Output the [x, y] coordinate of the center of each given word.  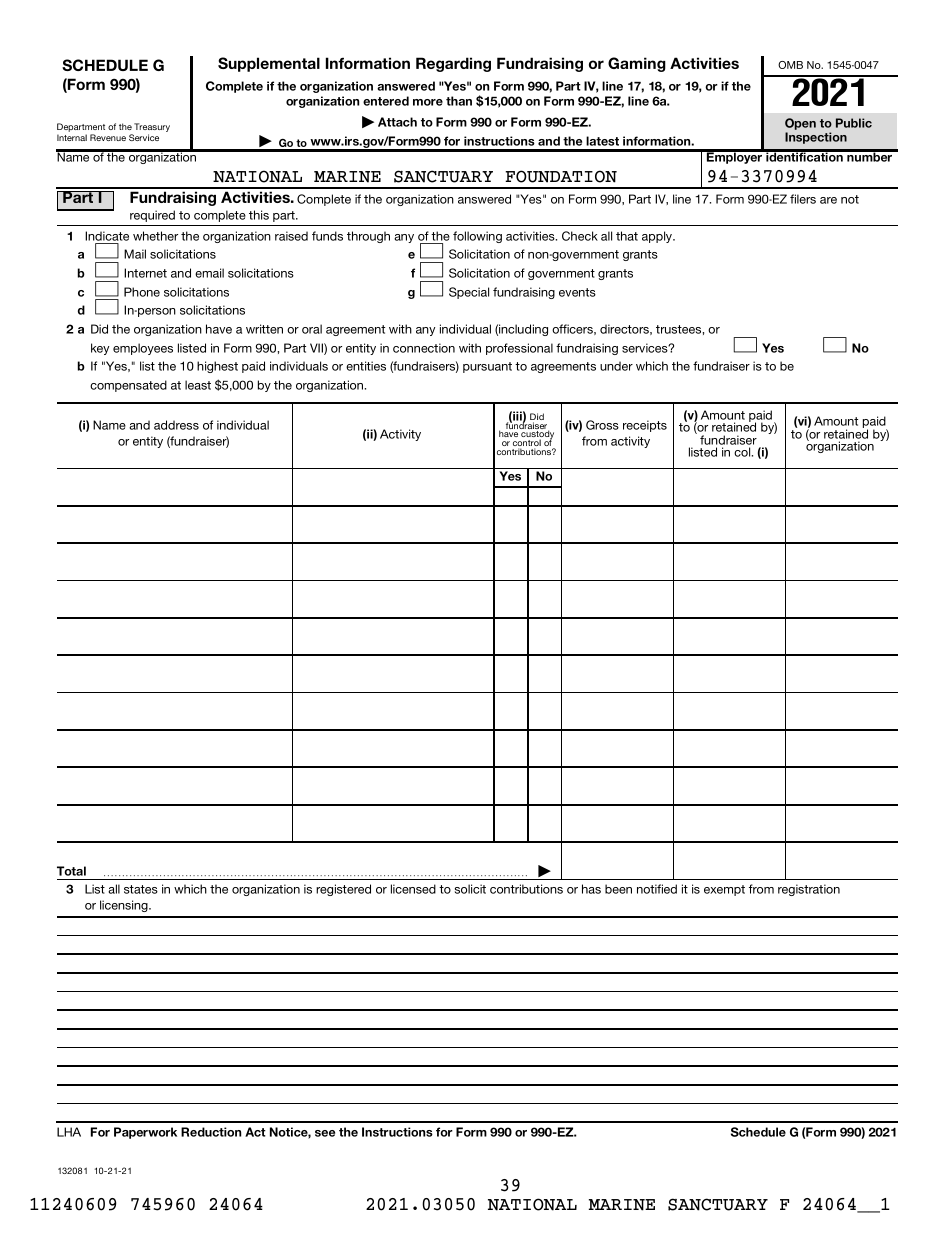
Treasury [152, 129]
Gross [602, 425]
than [459, 101]
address [176, 425]
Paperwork [145, 1133]
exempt [724, 890]
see [325, 1133]
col [743, 452]
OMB [790, 65]
